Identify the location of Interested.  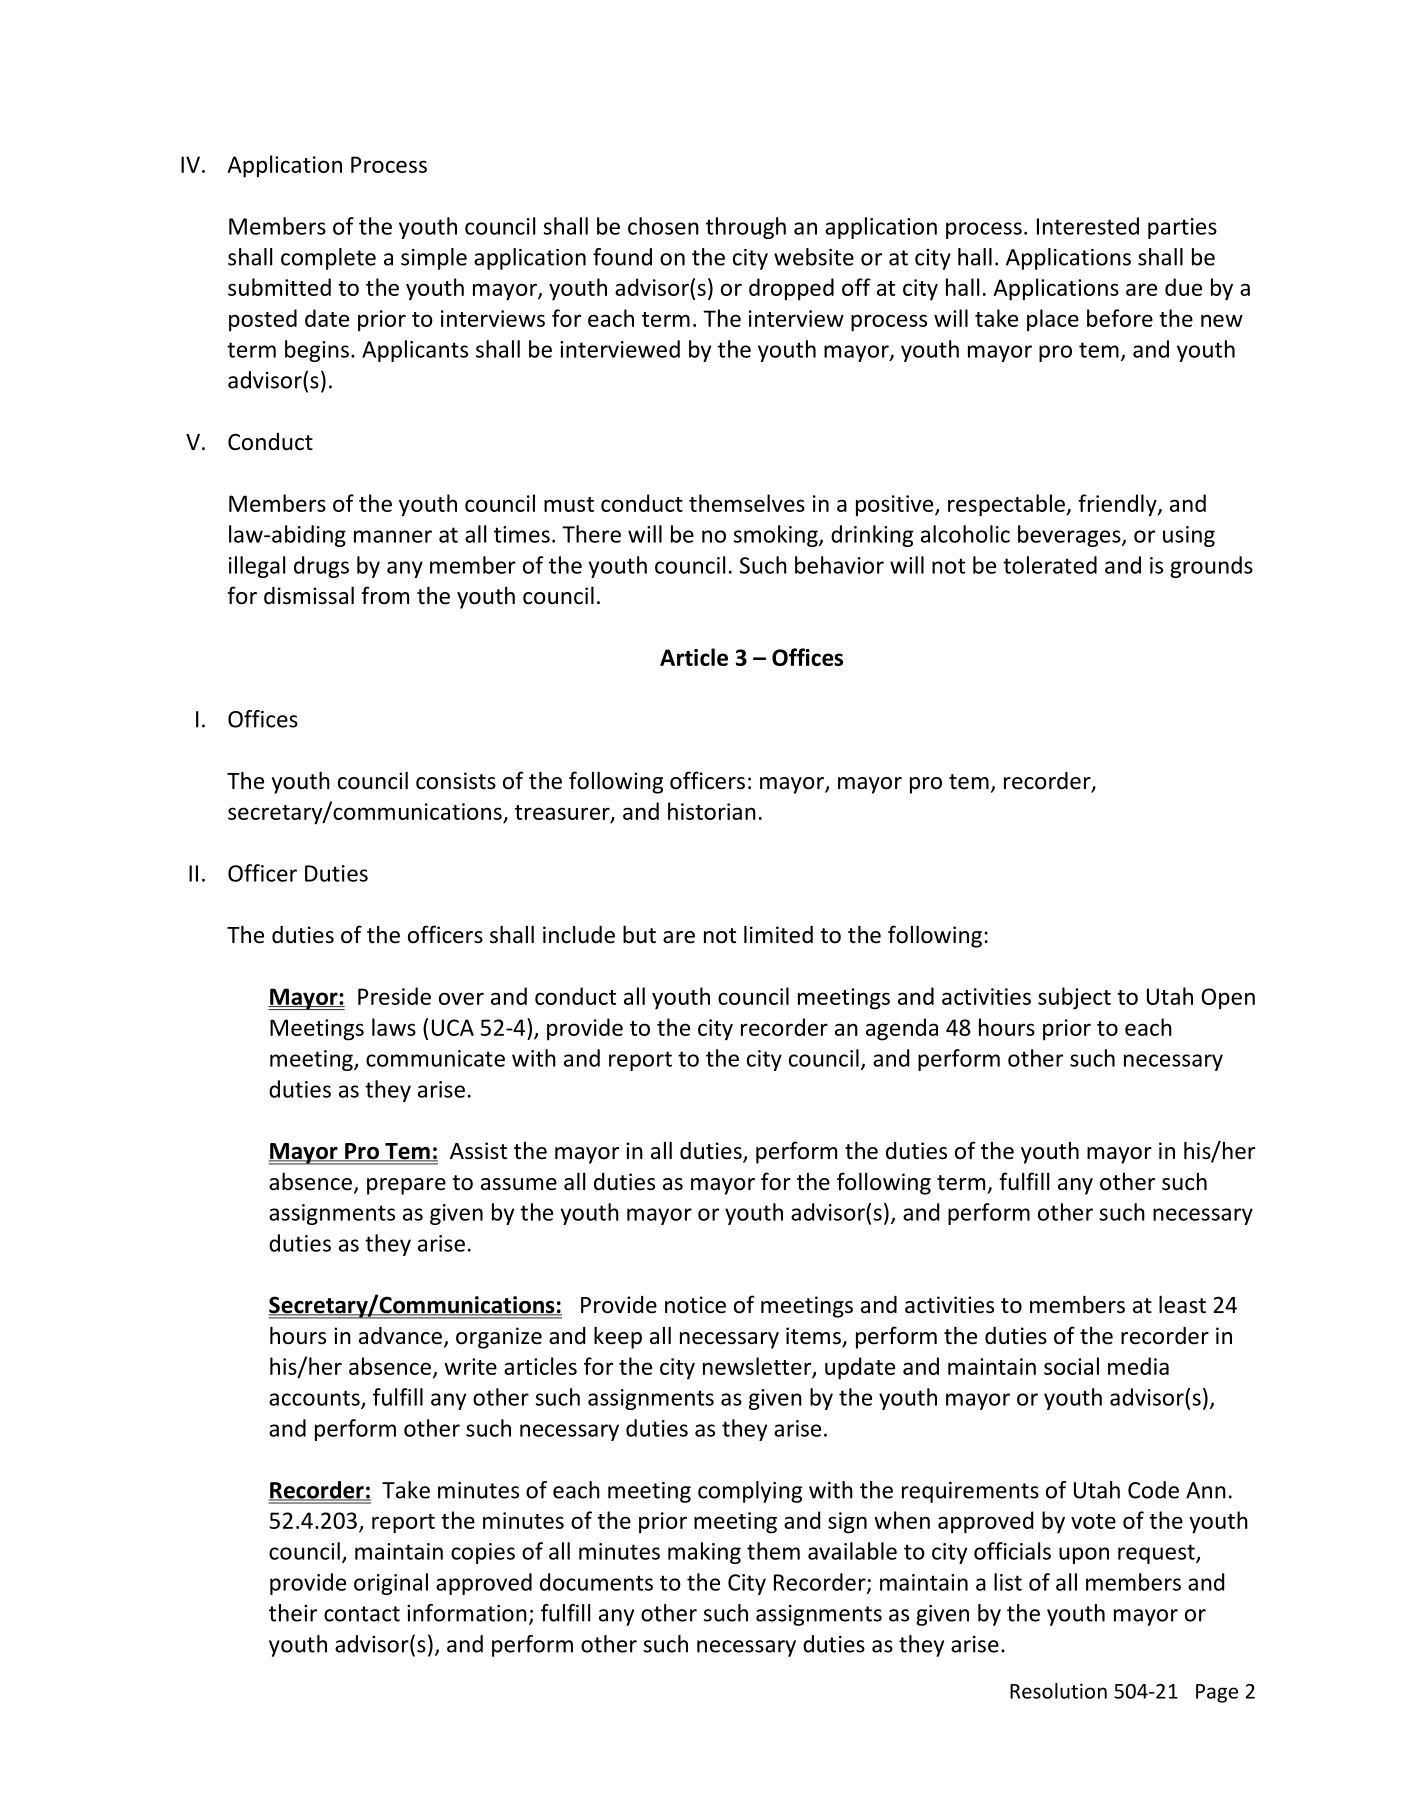
(1088, 226).
